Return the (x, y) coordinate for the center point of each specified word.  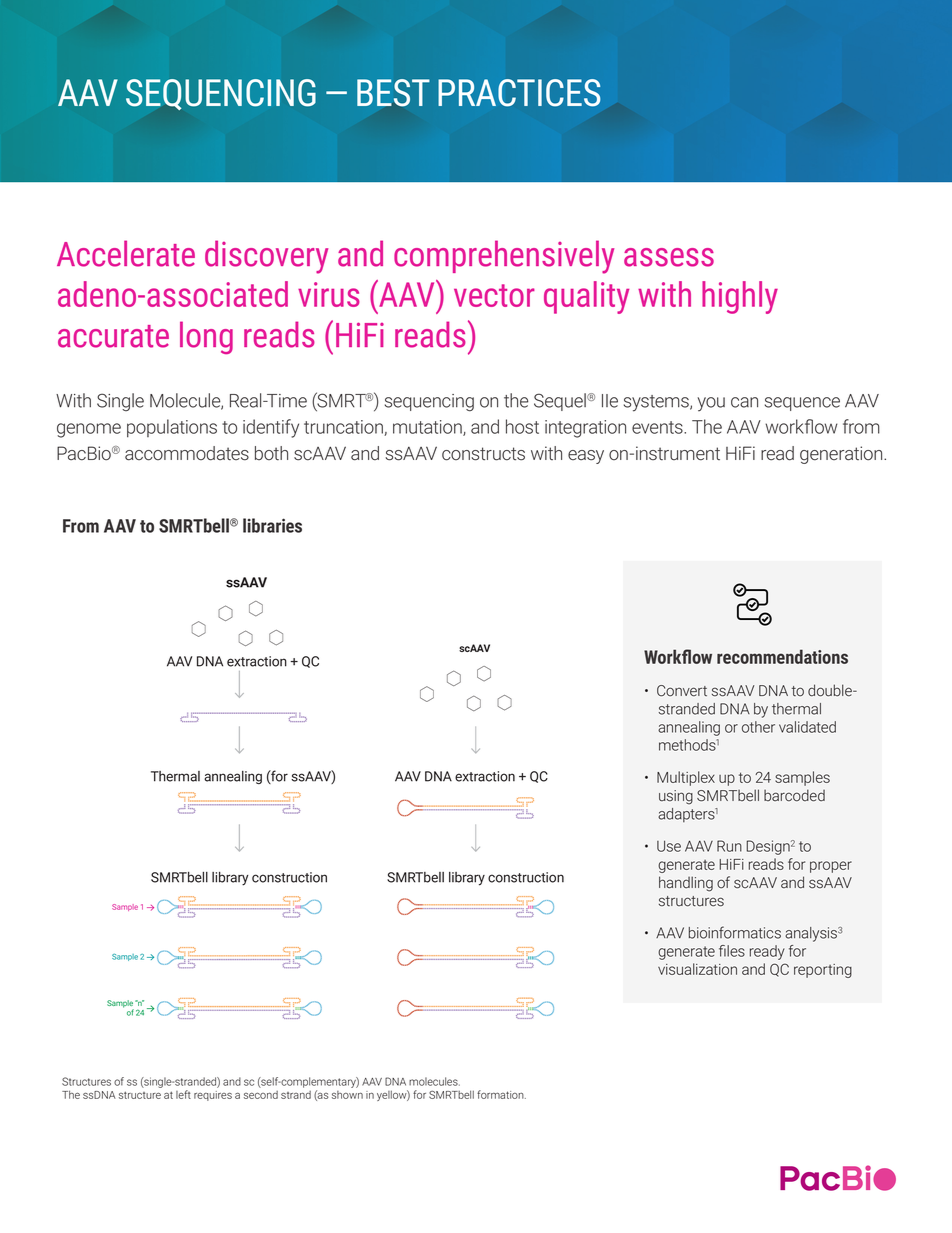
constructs (483, 454)
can (744, 402)
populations (172, 428)
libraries (272, 525)
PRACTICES (519, 93)
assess (669, 257)
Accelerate (126, 253)
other (758, 727)
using (676, 797)
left (183, 1094)
